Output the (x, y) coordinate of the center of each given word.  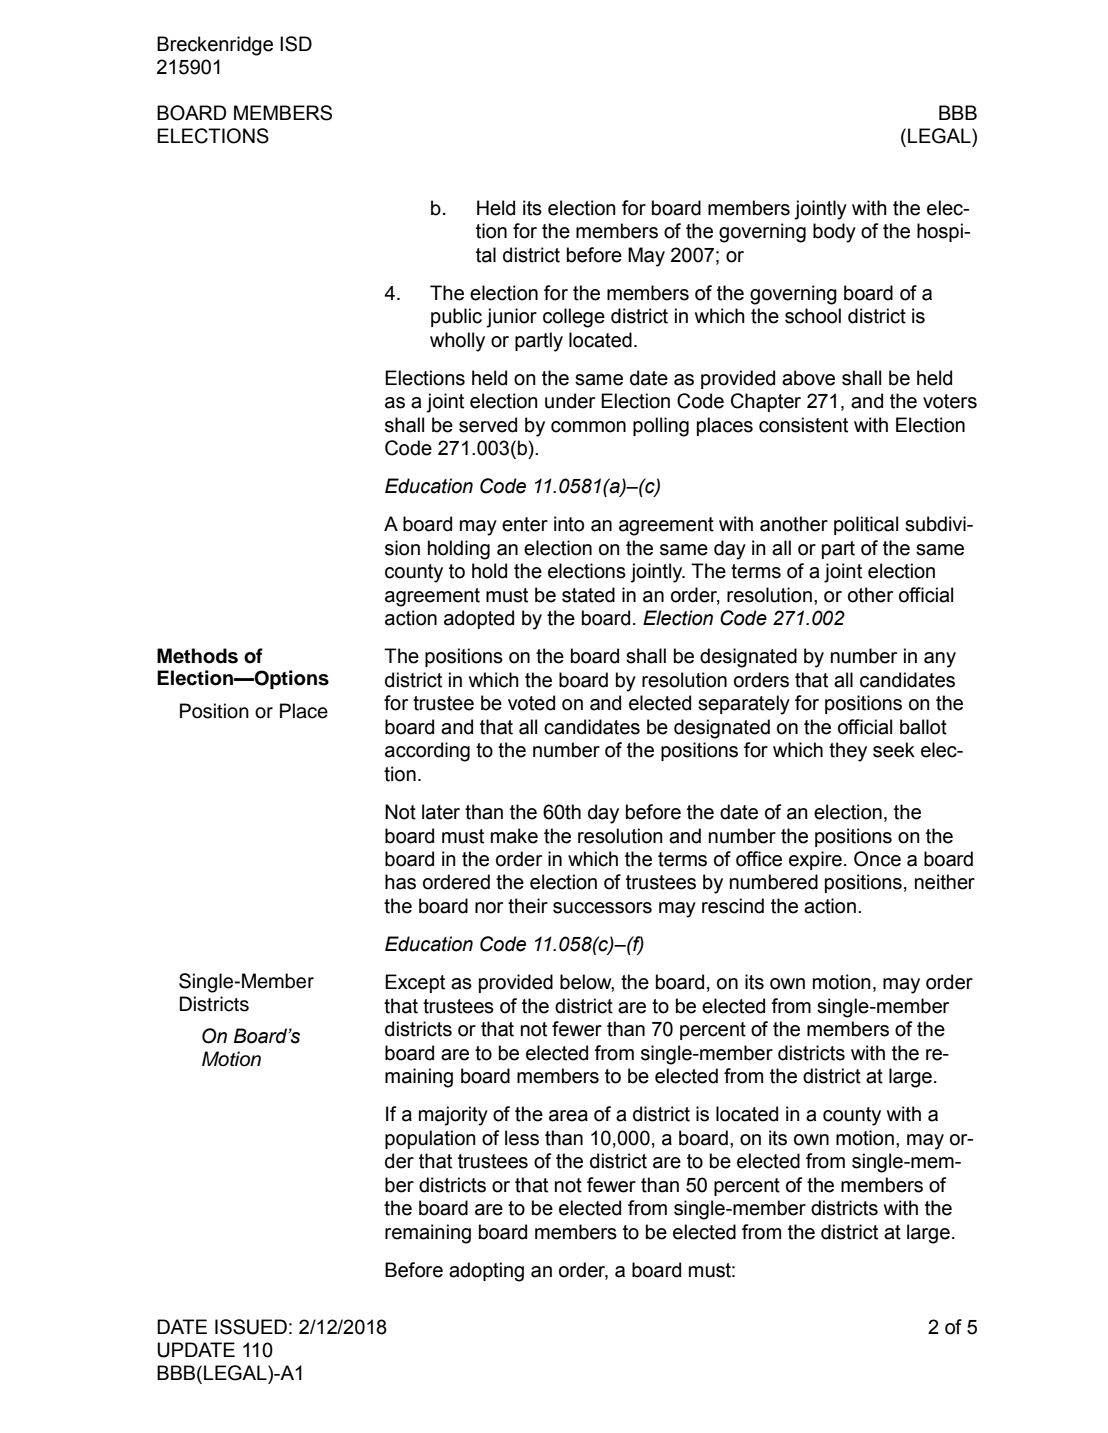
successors (602, 908)
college (574, 318)
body (834, 233)
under (570, 401)
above (808, 378)
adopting (486, 1272)
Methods (197, 656)
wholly (457, 342)
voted (531, 703)
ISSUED (251, 1327)
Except (415, 983)
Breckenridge (215, 46)
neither (945, 882)
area (568, 1116)
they (848, 752)
